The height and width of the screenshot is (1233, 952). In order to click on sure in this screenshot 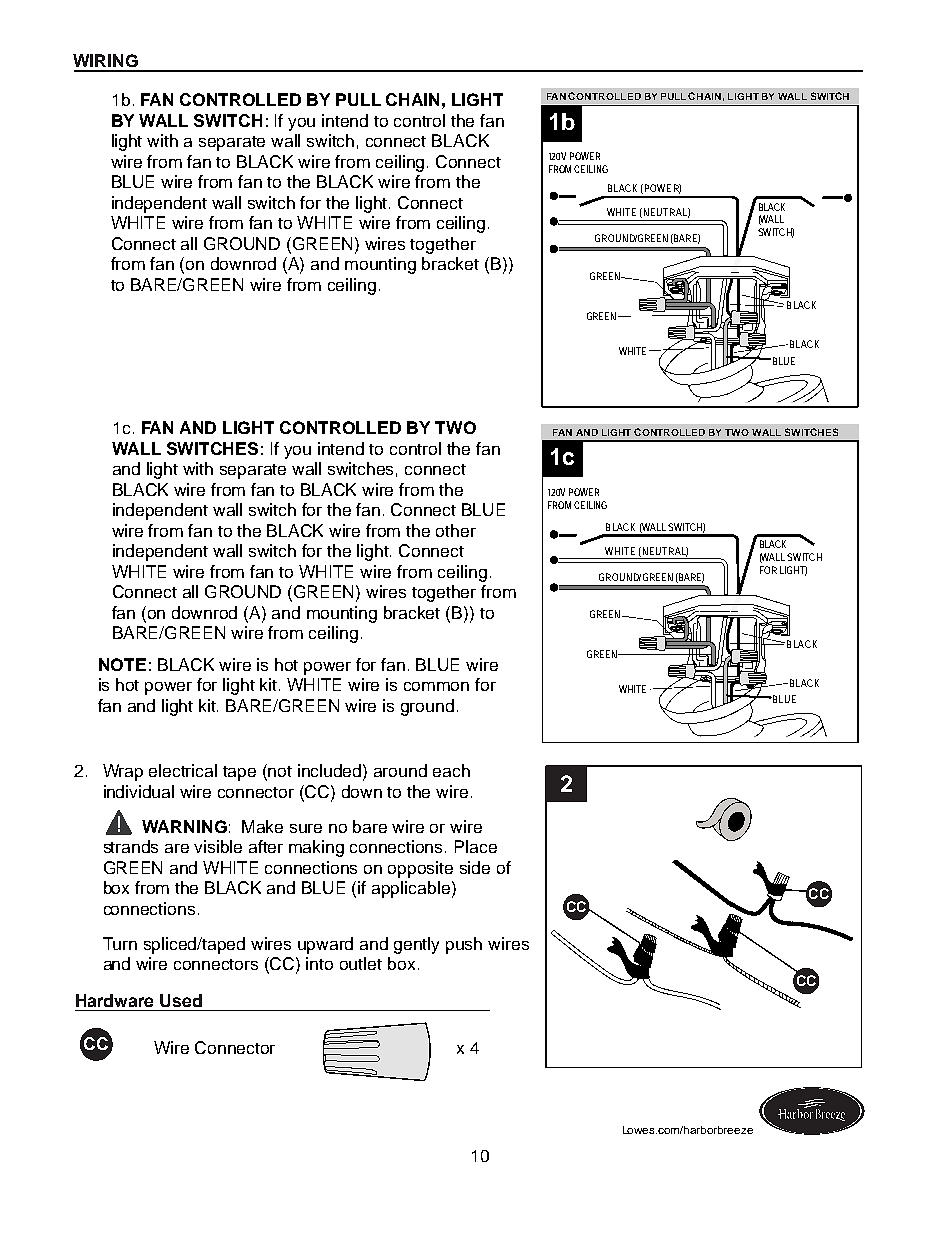, I will do `click(306, 828)`.
